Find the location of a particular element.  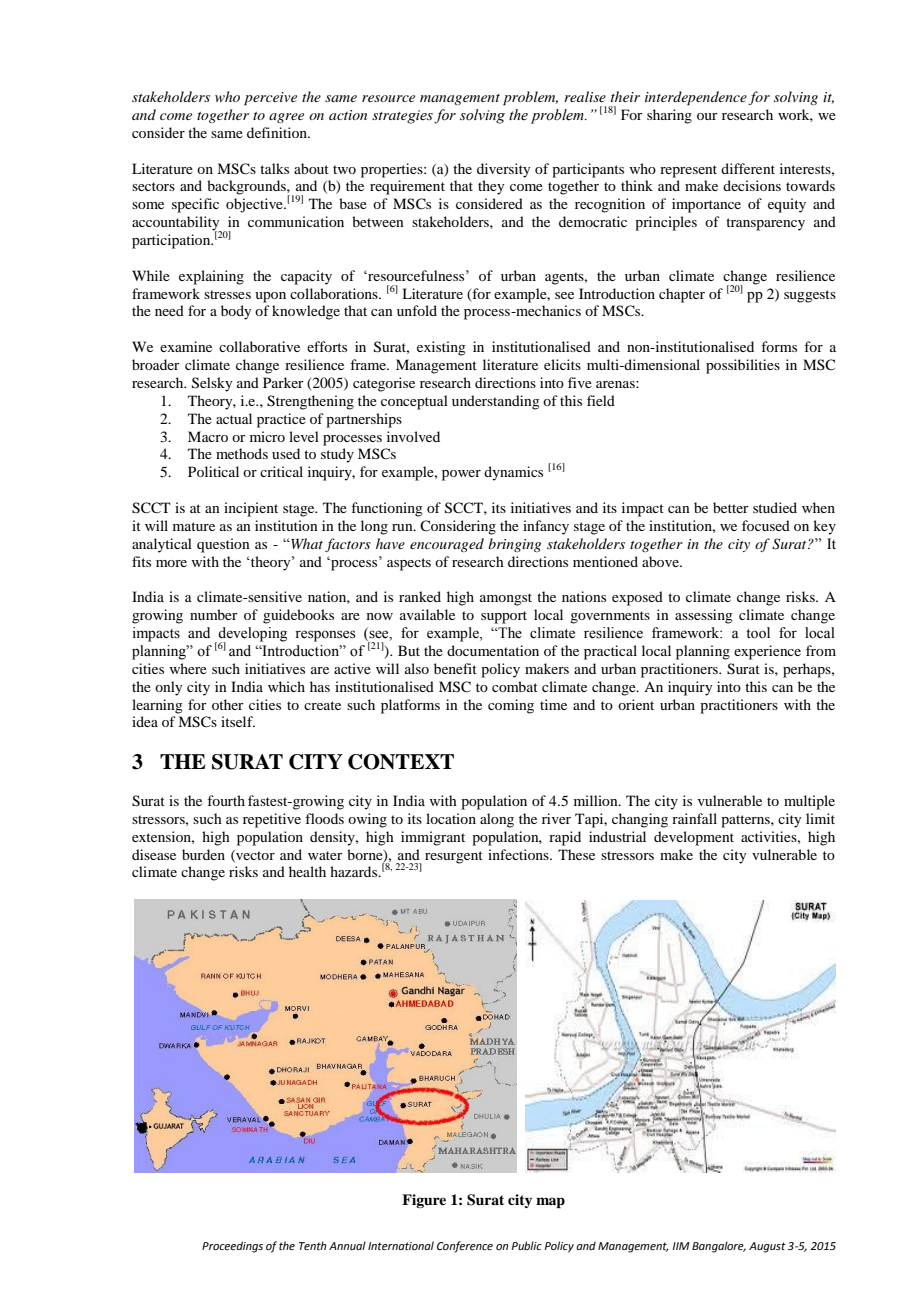

Conference is located at coordinates (465, 1247).
